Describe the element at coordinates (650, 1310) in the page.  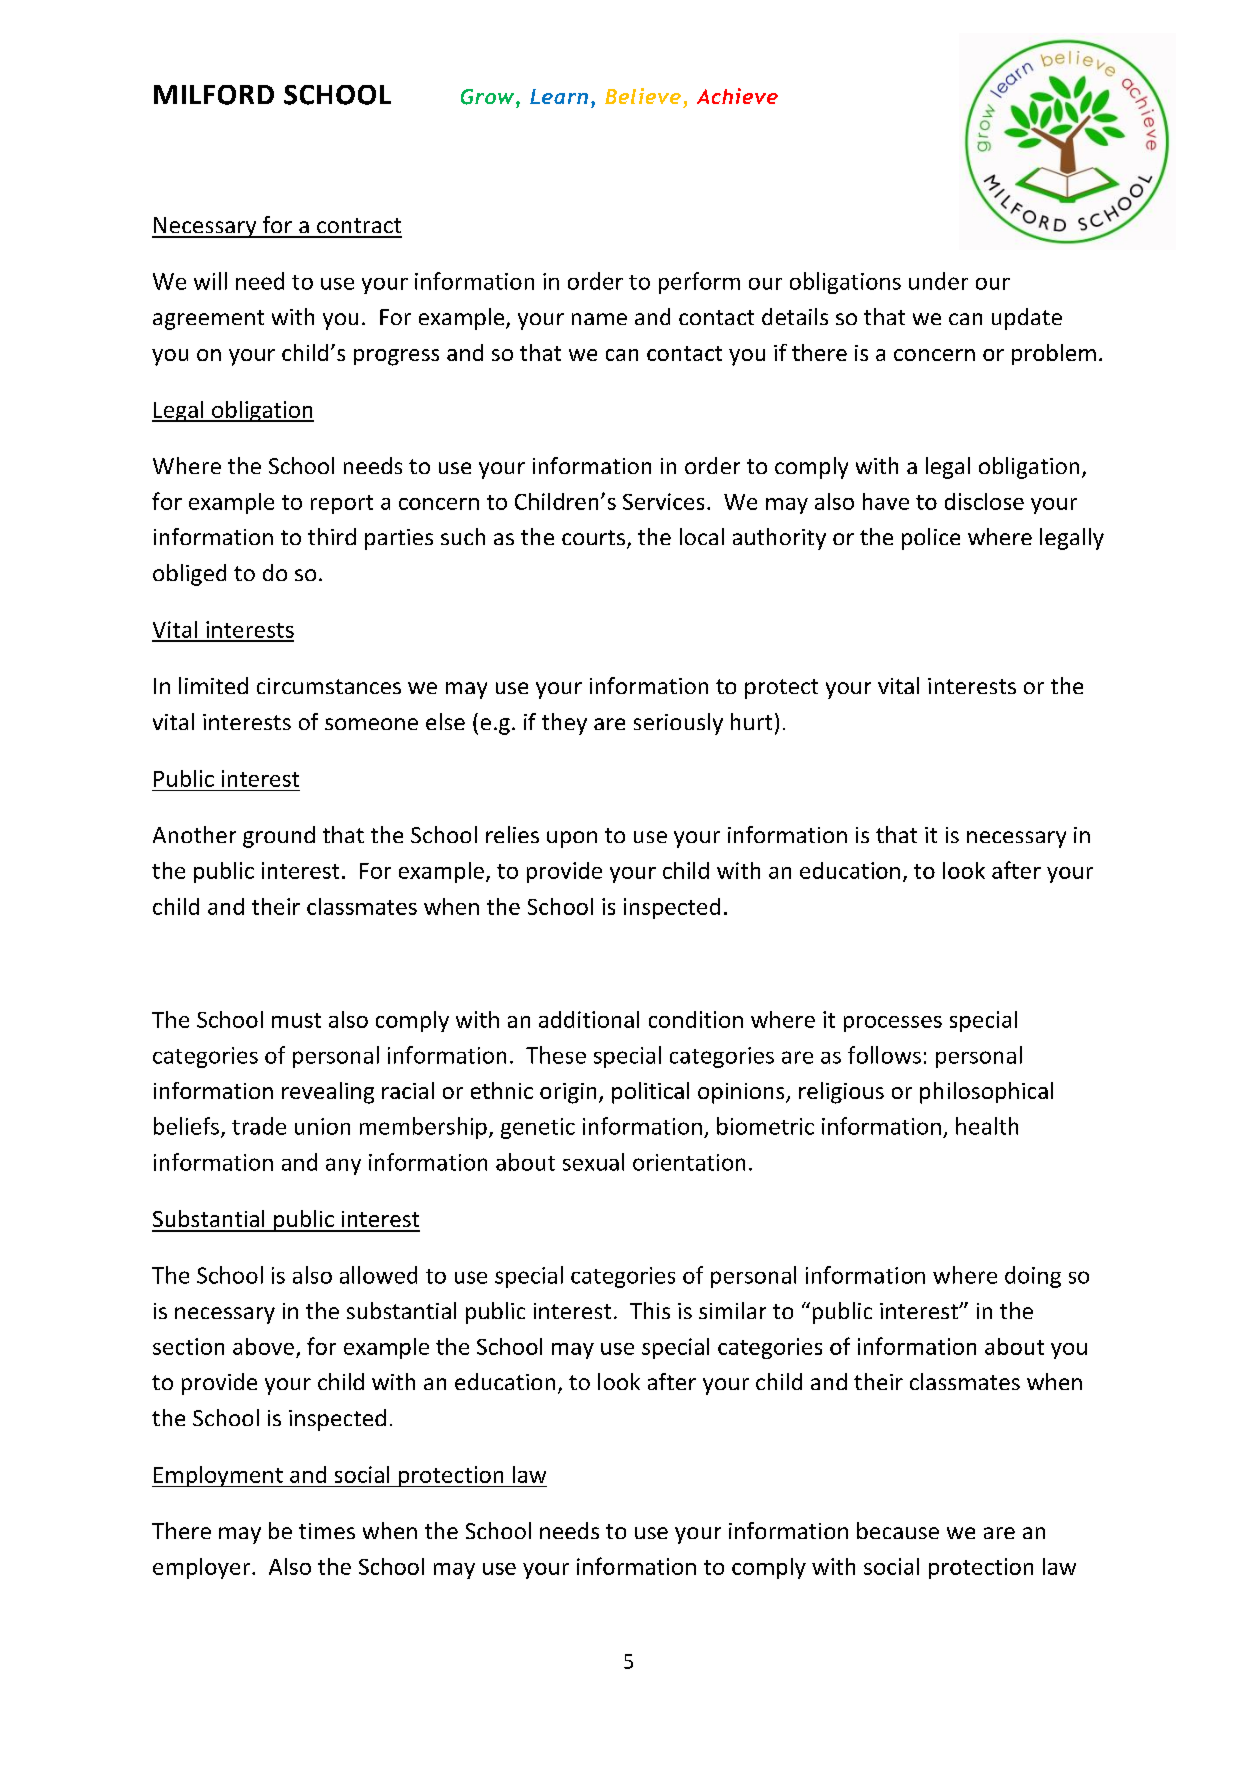
I see `This` at that location.
